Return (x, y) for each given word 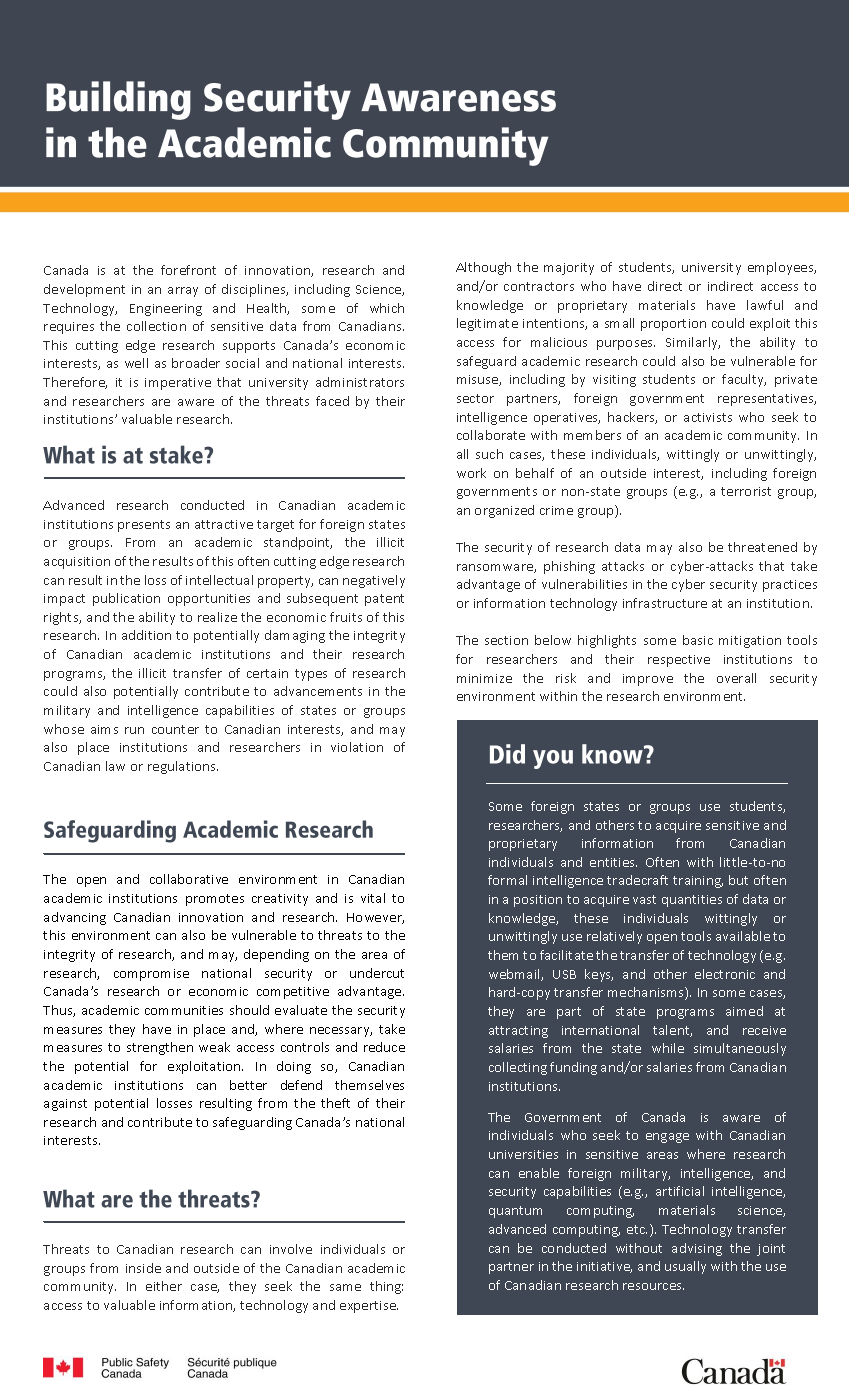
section (506, 640)
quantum (515, 1212)
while (668, 1048)
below (553, 640)
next (90, 964)
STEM (114, 355)
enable (539, 1173)
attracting (518, 1032)
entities (613, 862)
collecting (518, 1068)
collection (156, 326)
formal (507, 880)
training (698, 882)
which (387, 308)
